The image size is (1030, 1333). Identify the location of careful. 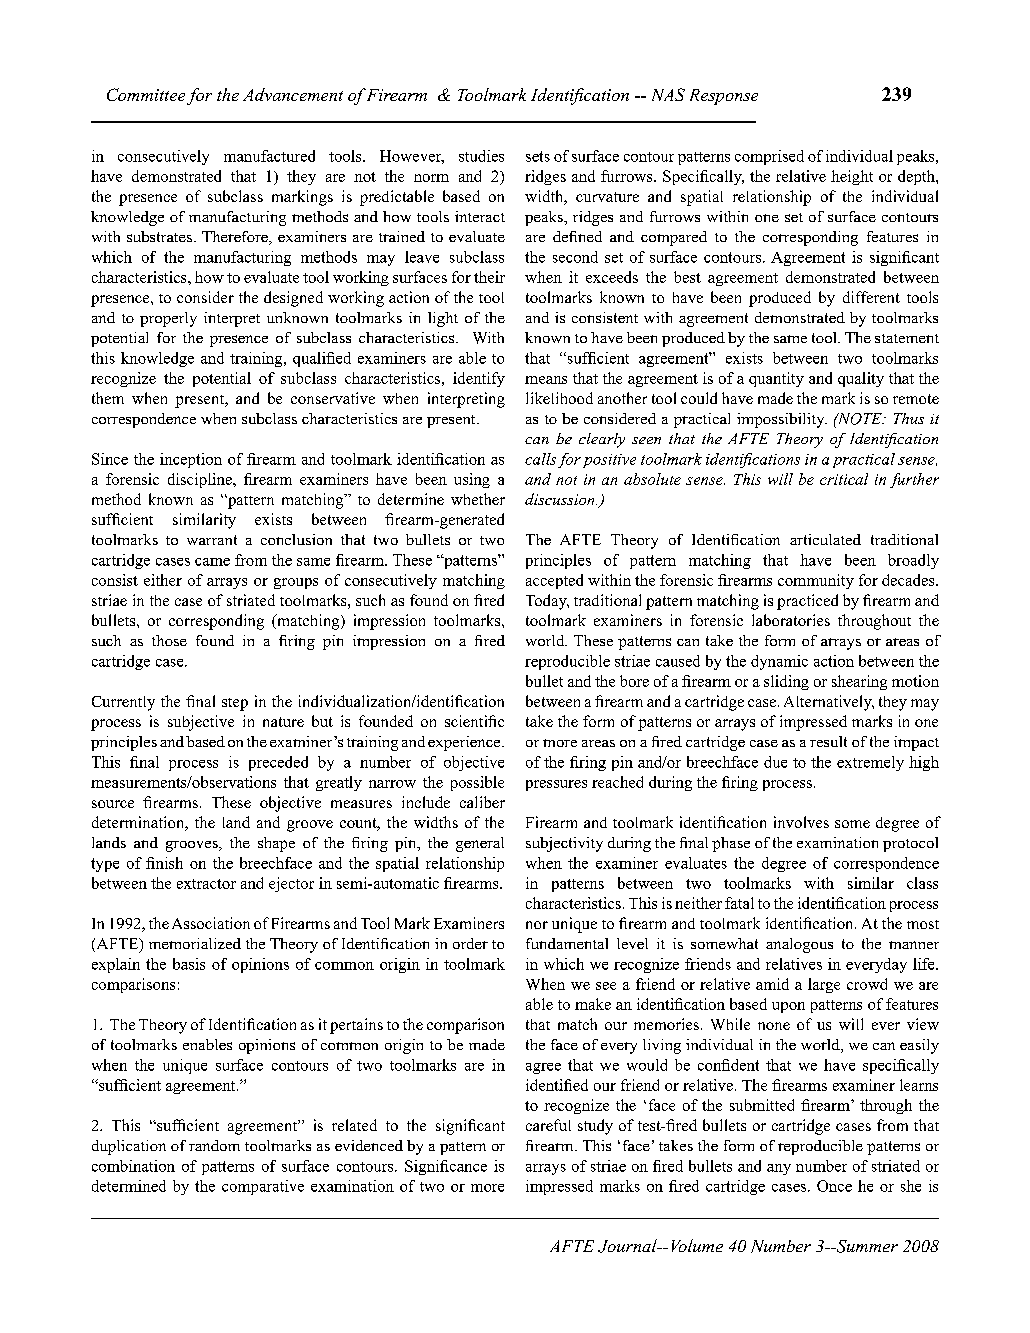
(548, 1125).
